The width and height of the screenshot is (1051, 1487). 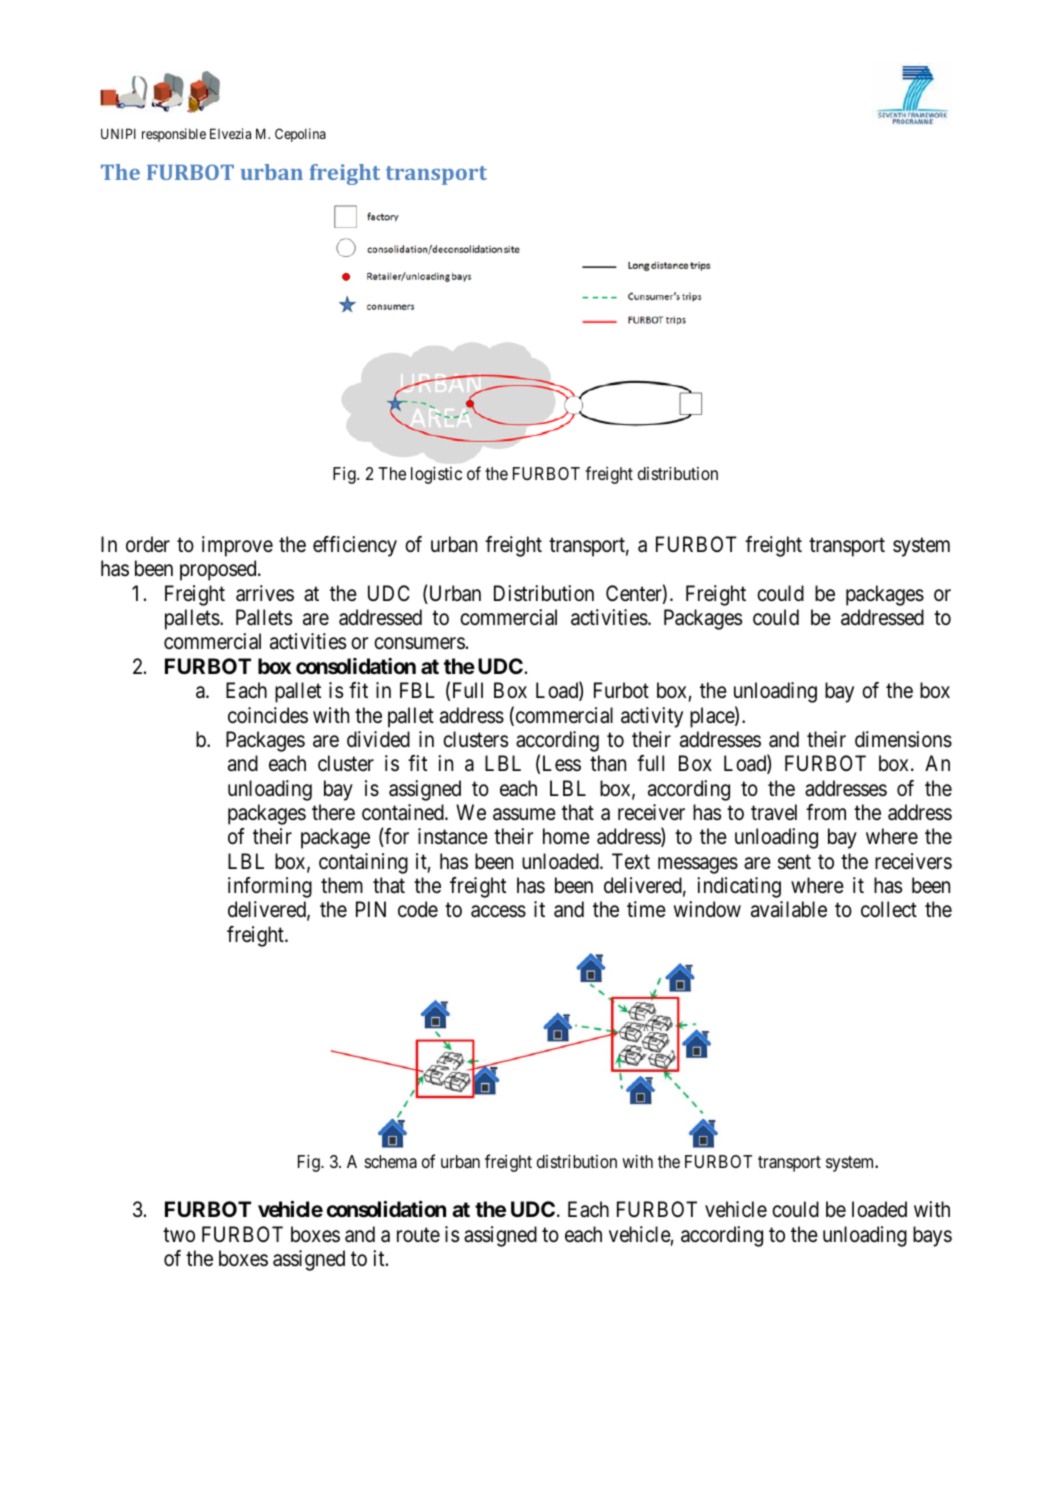 What do you see at coordinates (268, 715) in the screenshot?
I see `coincides` at bounding box center [268, 715].
